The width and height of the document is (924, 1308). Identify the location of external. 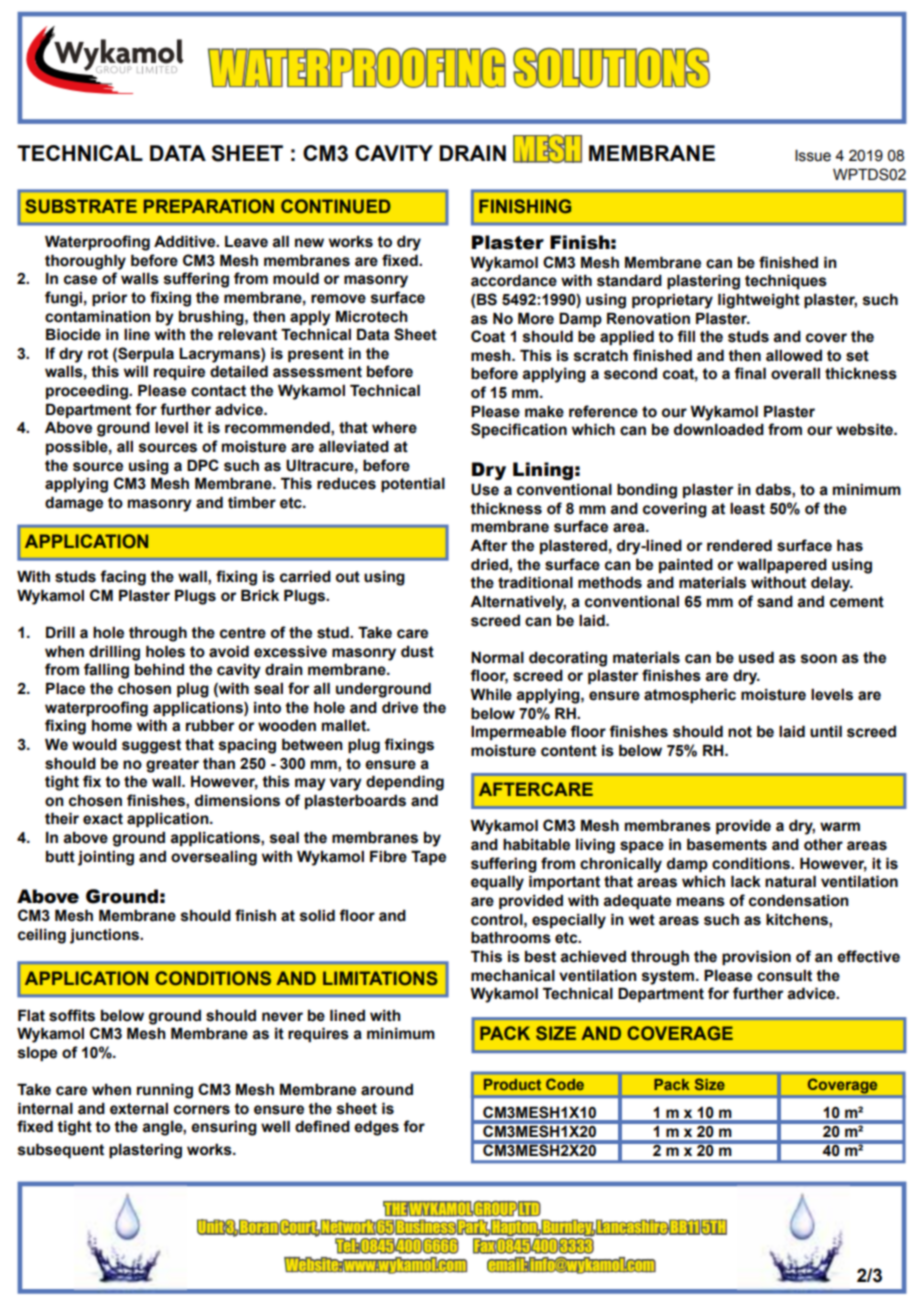
(139, 1108).
